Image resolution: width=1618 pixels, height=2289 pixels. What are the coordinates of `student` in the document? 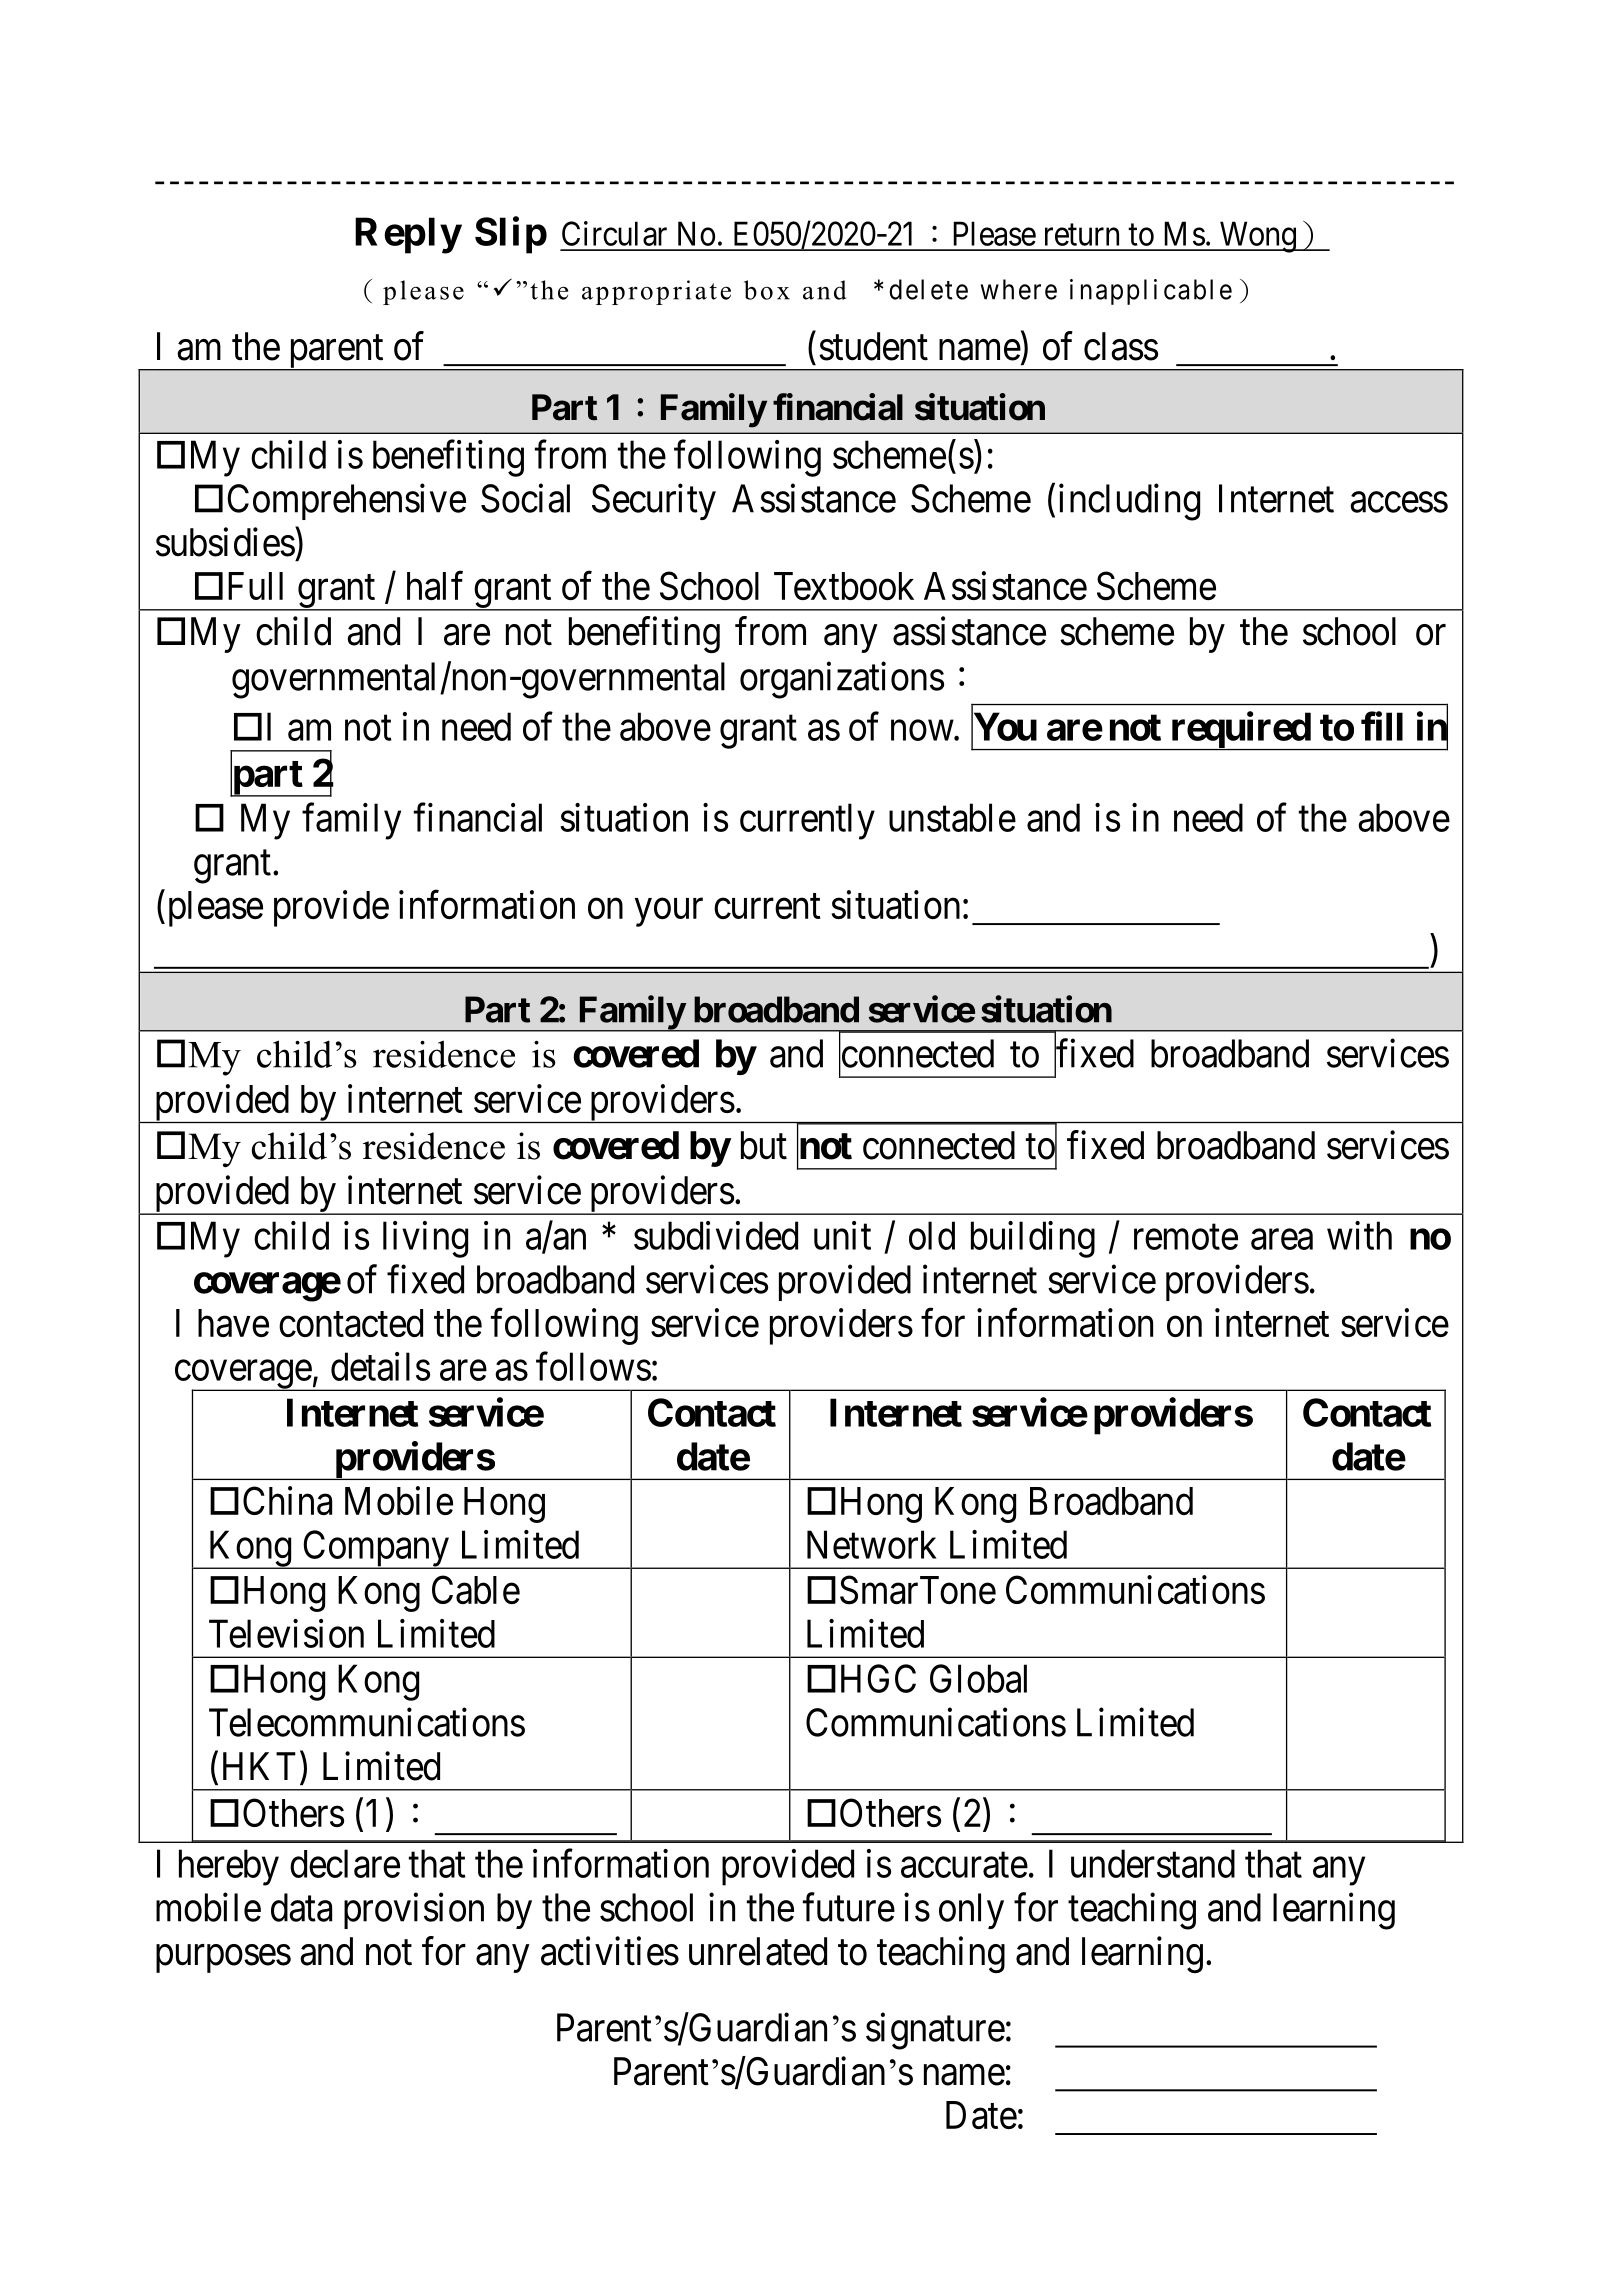 It's located at (873, 346).
